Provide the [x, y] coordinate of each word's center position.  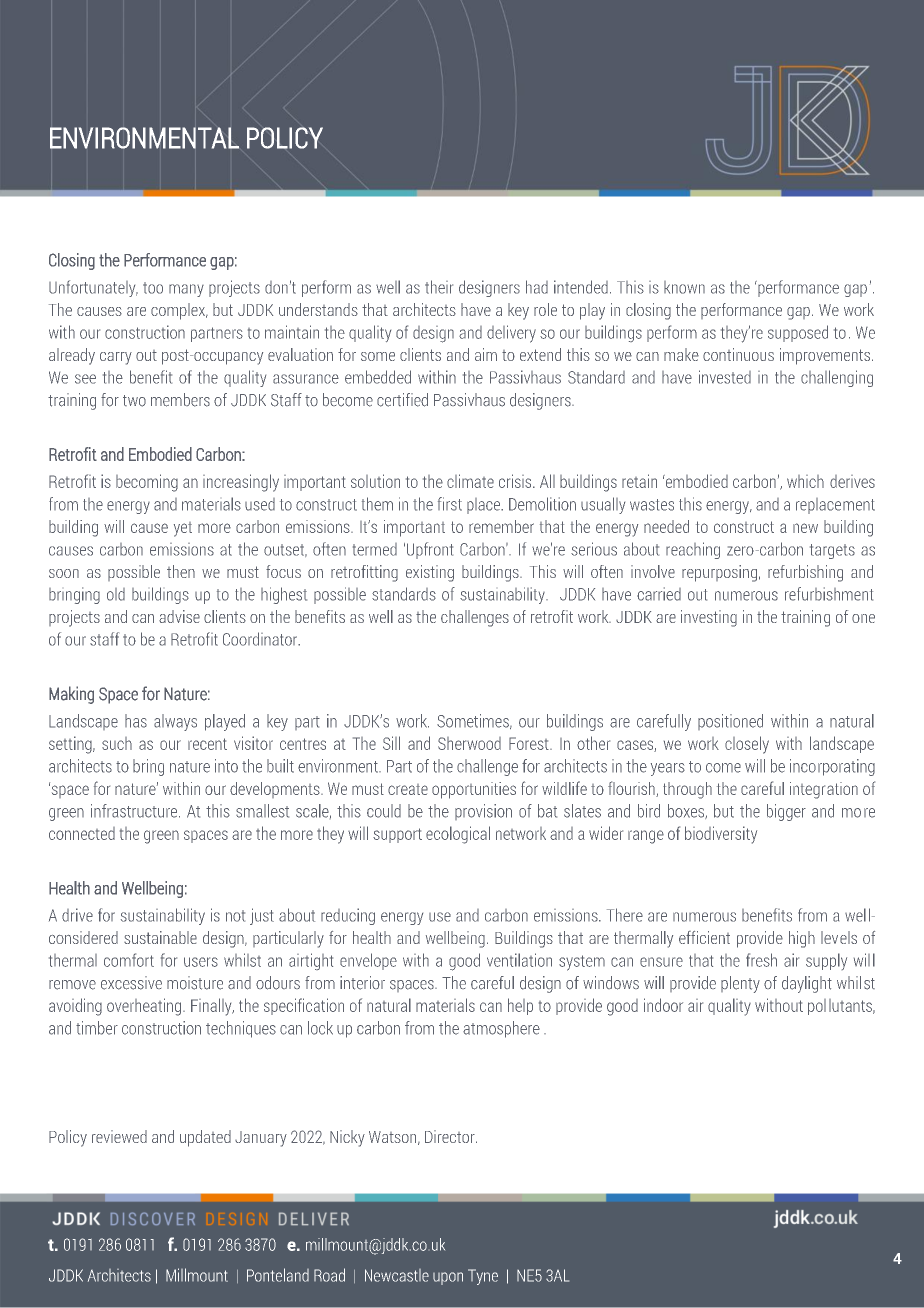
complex [179, 311]
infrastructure [135, 811]
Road [329, 1275]
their [439, 287]
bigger [786, 812]
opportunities [474, 790]
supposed [798, 333]
